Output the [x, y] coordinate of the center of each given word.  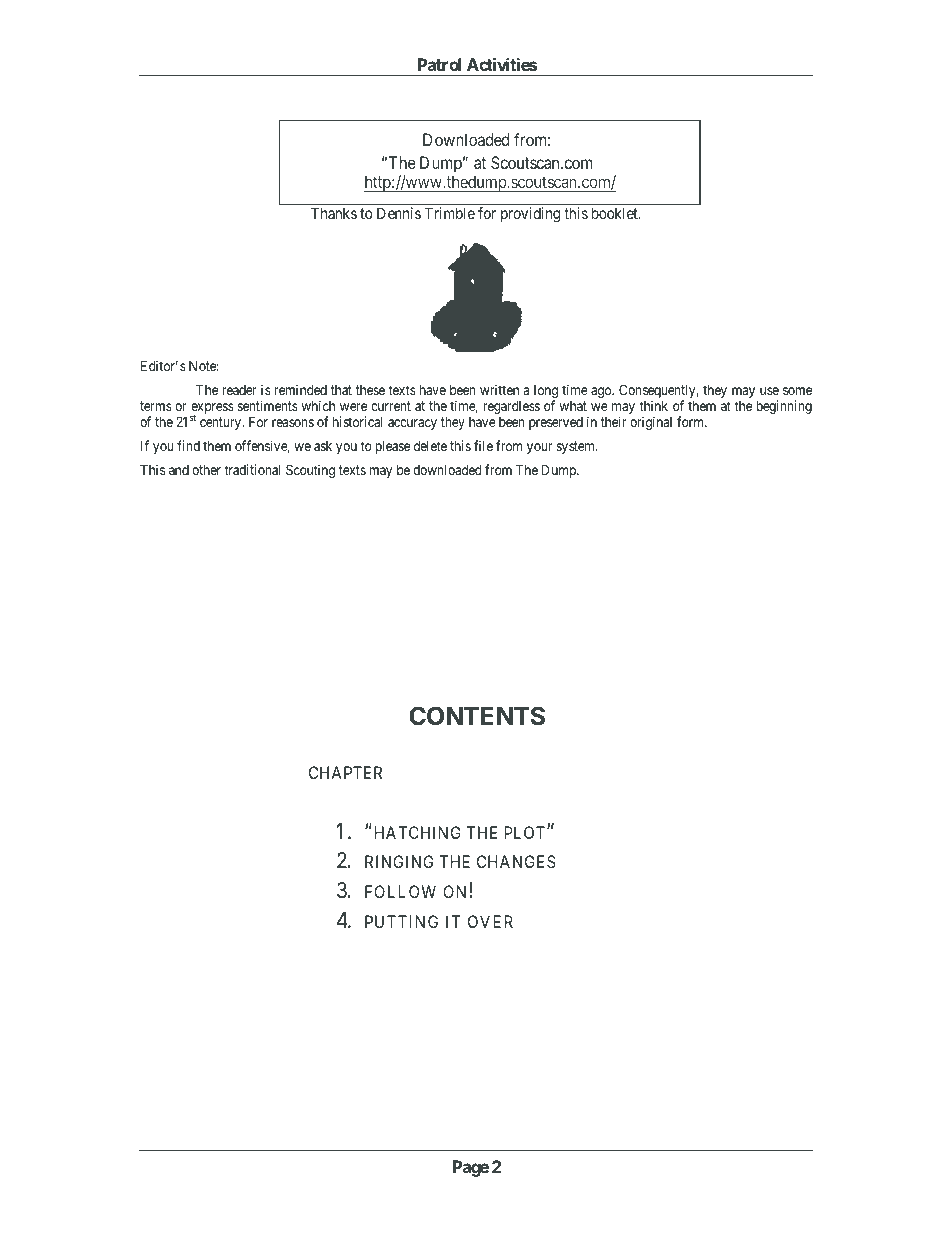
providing [530, 215]
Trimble [450, 213]
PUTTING [401, 921]
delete [430, 446]
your [539, 448]
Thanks [334, 213]
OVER [490, 921]
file [483, 445]
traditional [252, 469]
